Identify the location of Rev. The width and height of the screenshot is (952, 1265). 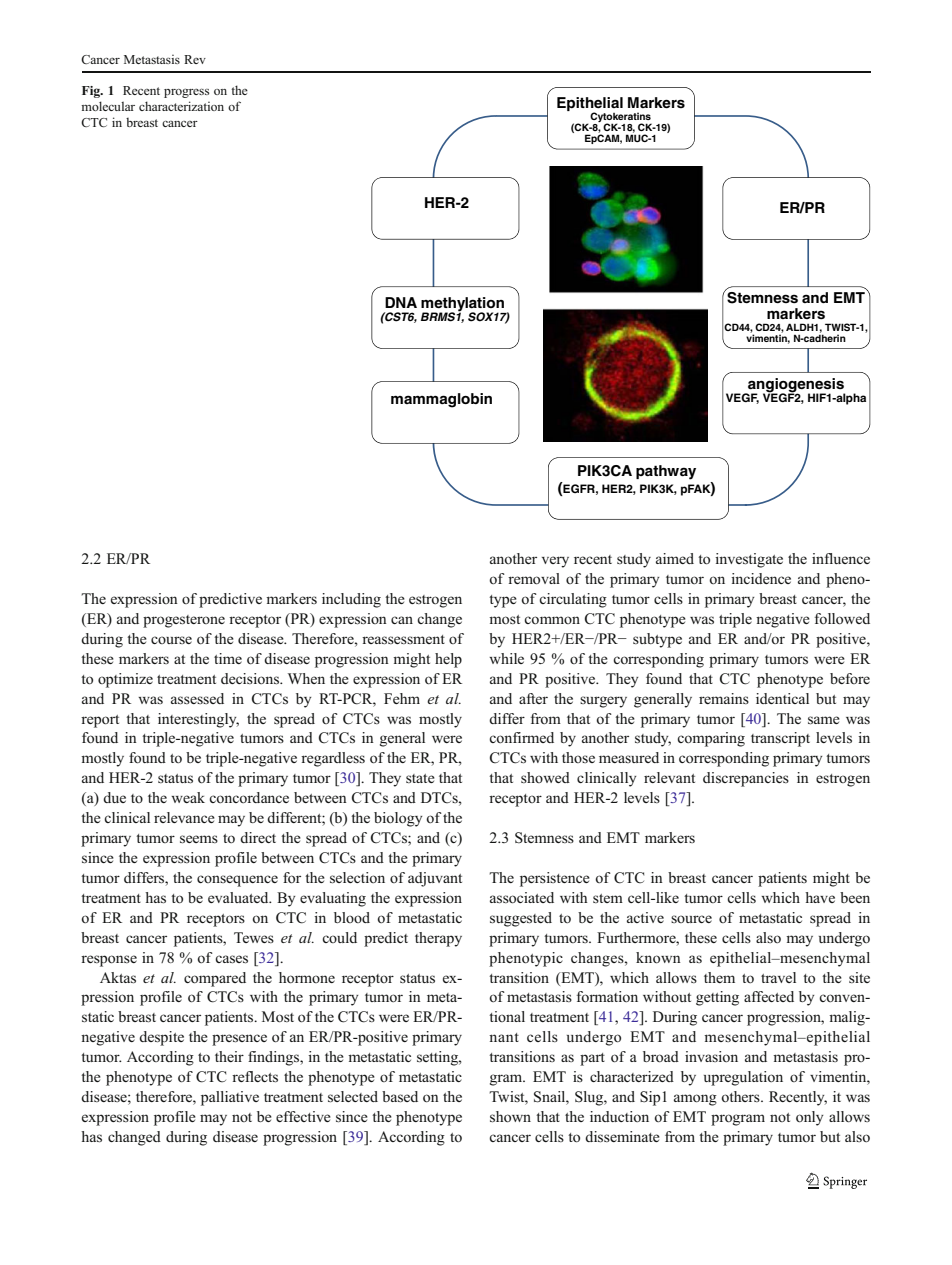
(195, 59).
